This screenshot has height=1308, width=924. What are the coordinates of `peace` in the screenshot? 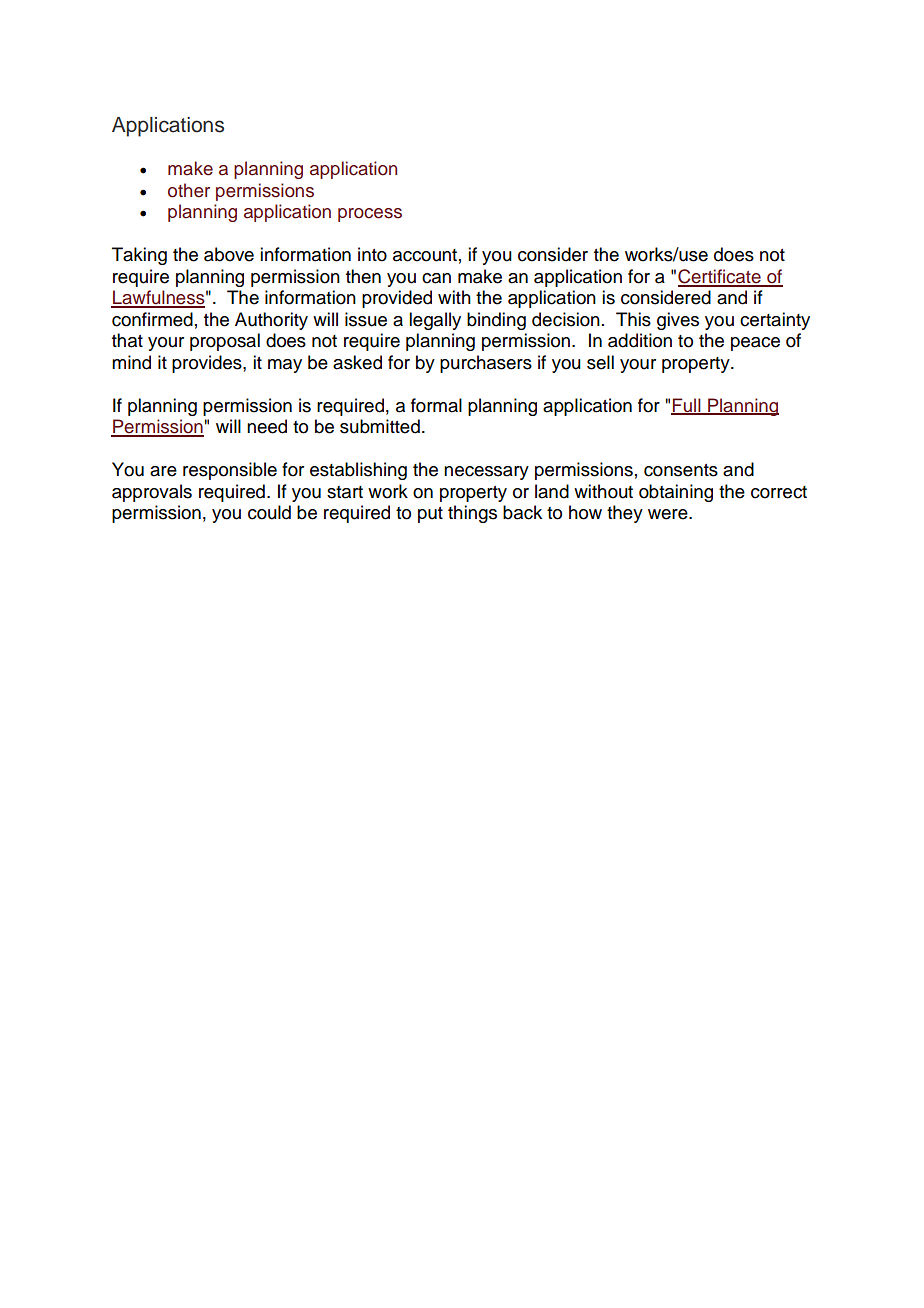 It's located at (755, 344).
